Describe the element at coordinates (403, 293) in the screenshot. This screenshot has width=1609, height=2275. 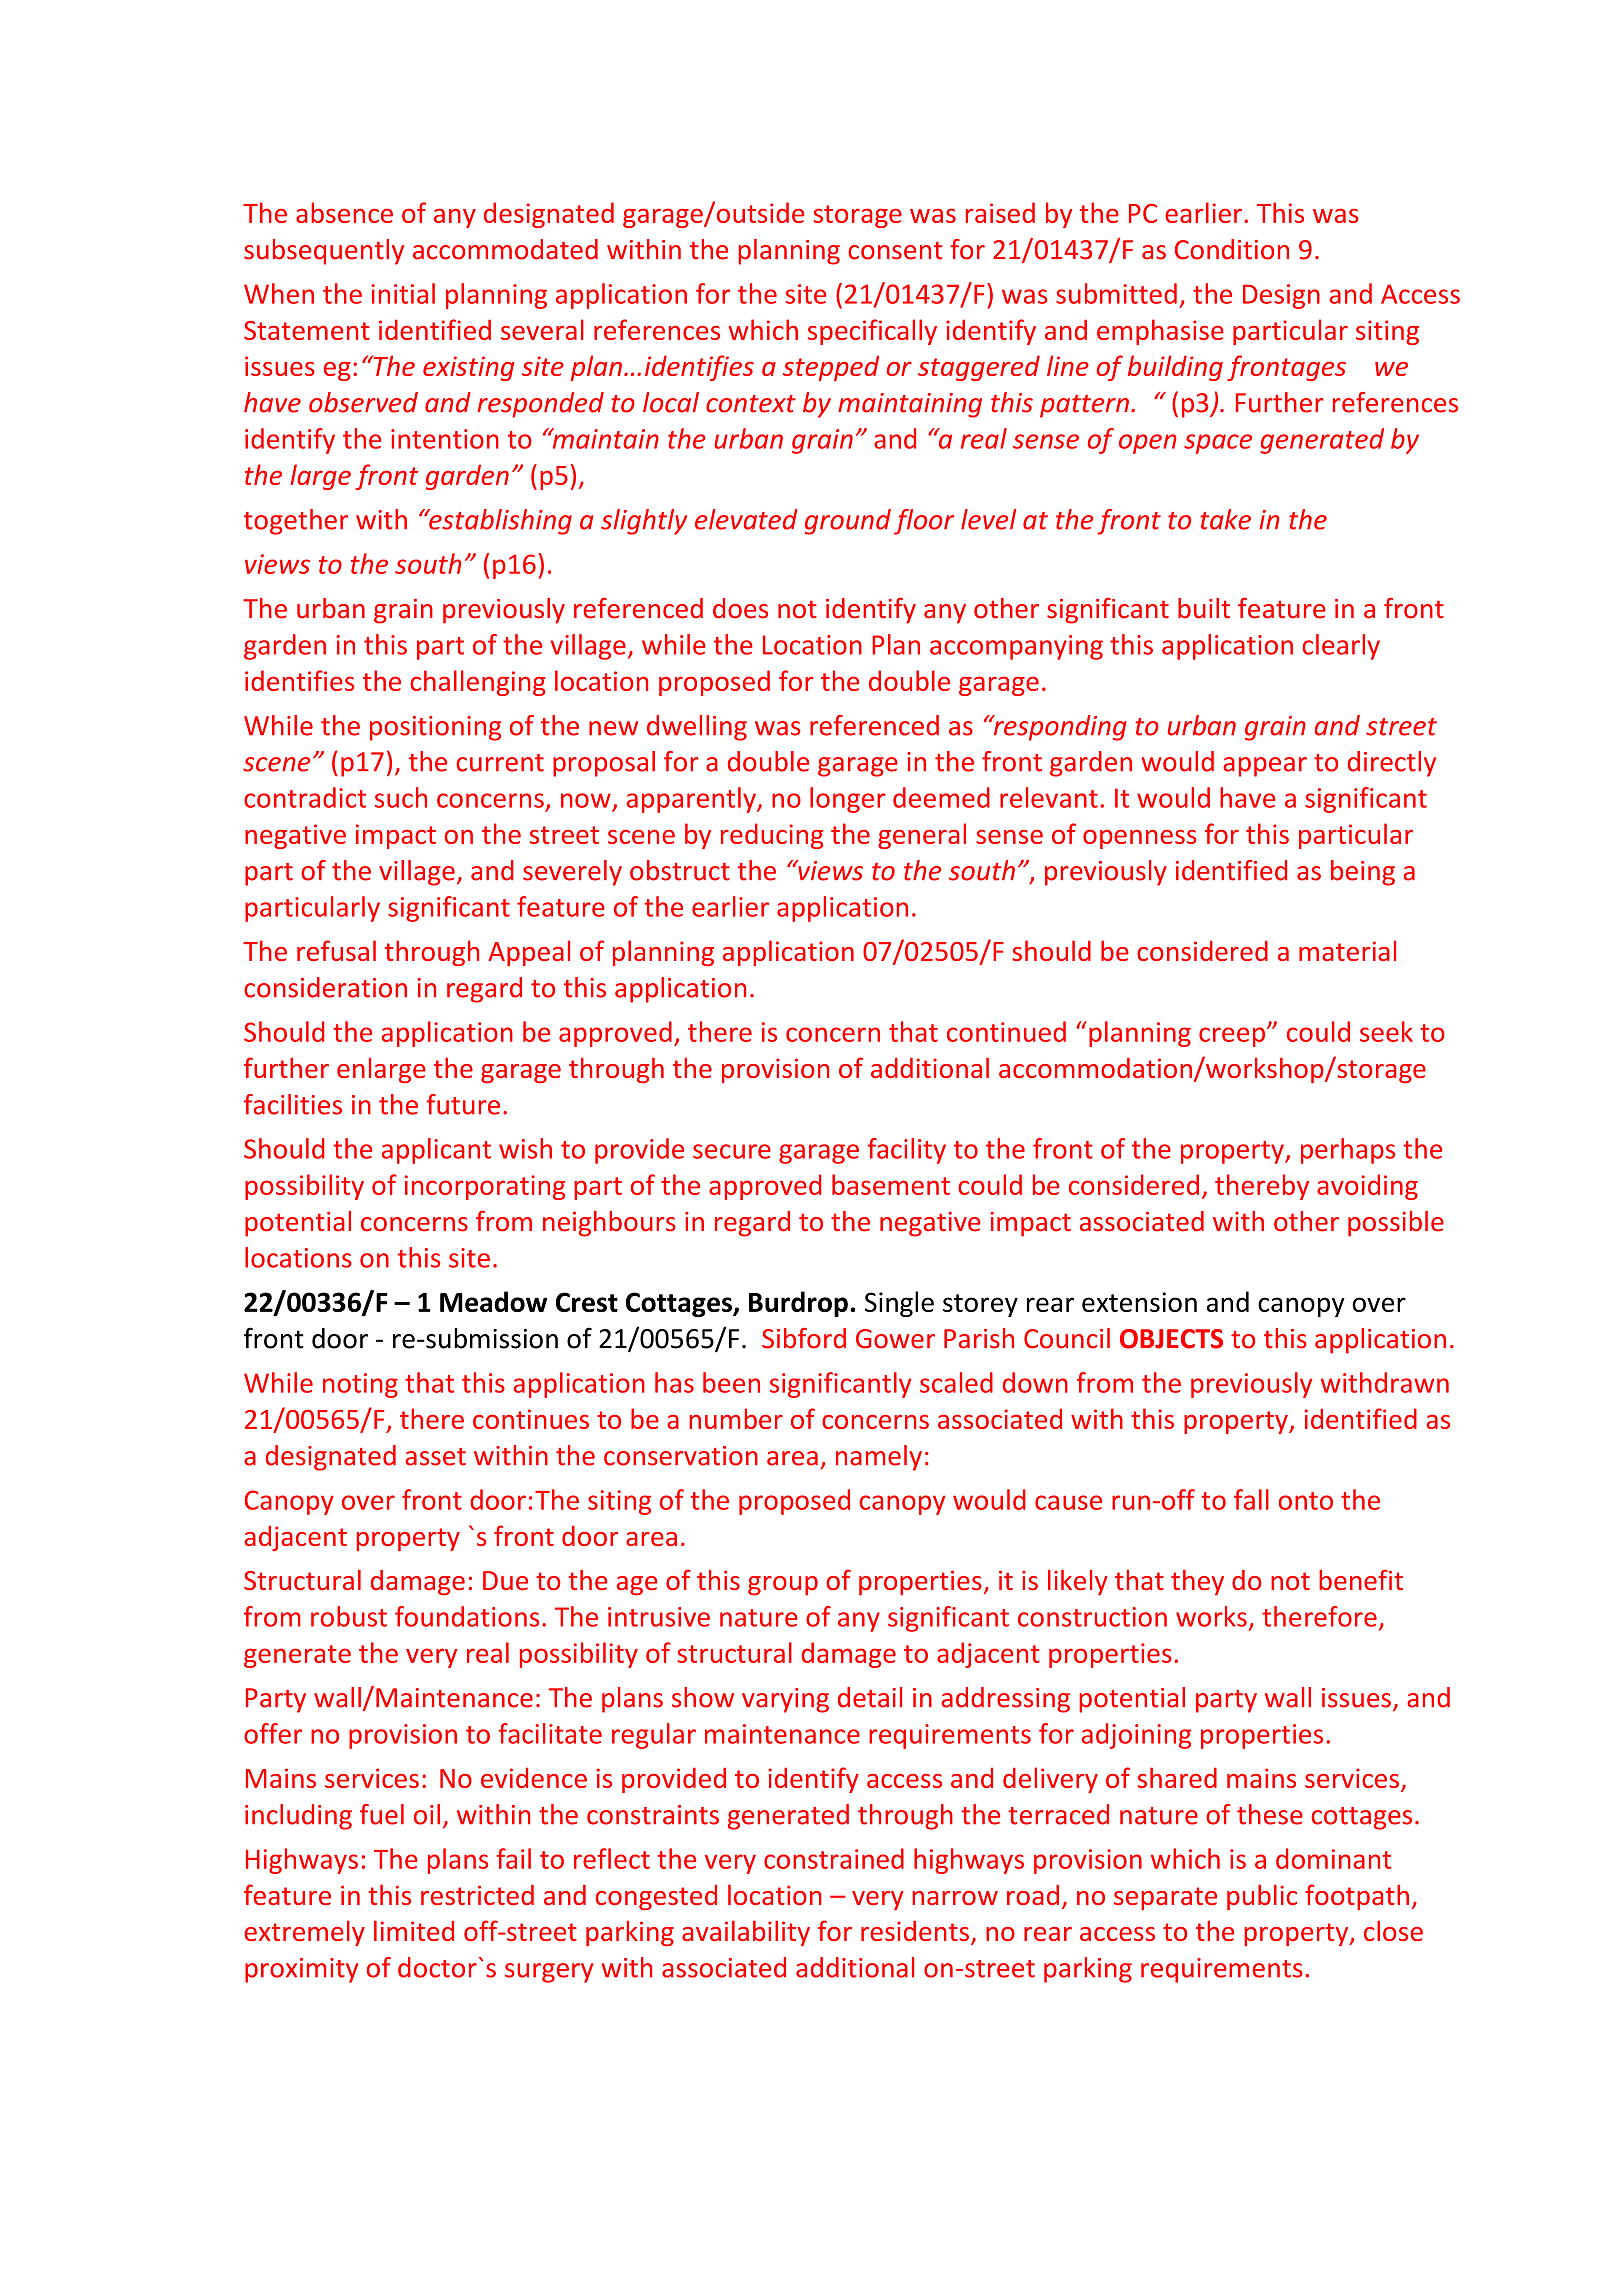
I see `initial` at that location.
